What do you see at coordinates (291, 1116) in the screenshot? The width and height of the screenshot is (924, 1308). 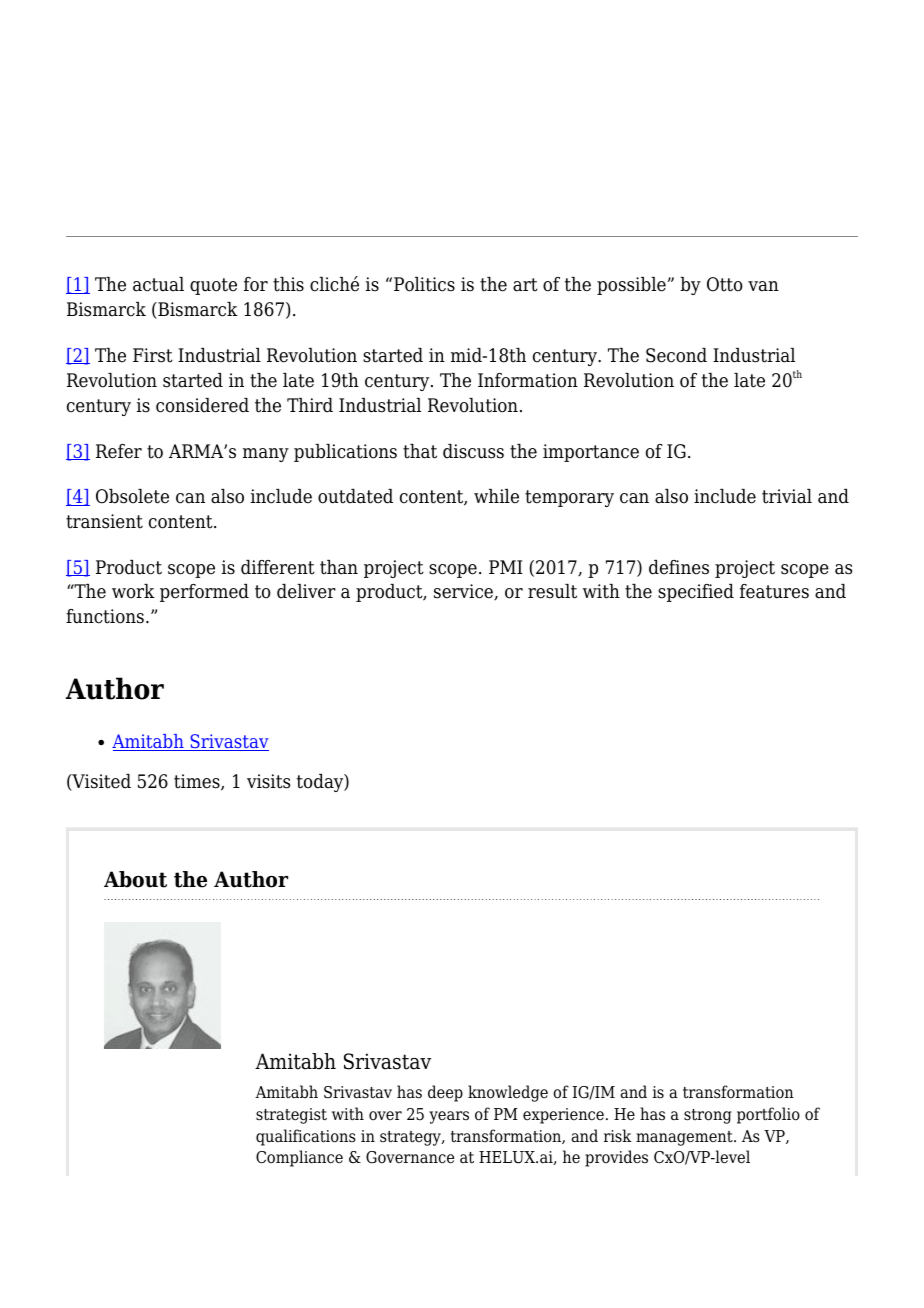 I see `strategist` at bounding box center [291, 1116].
